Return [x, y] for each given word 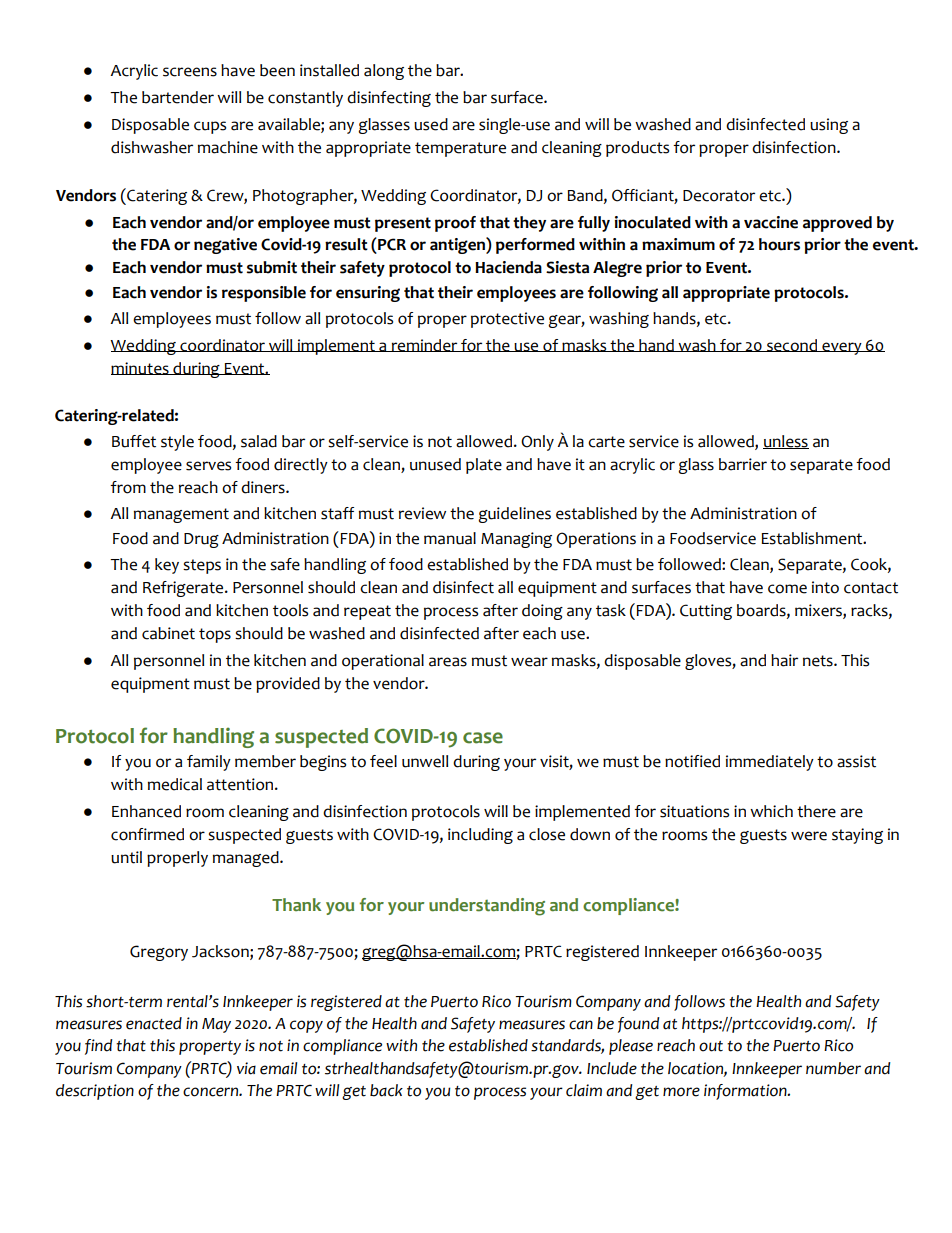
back [386, 1090]
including [480, 836]
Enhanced [146, 811]
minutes [141, 368]
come [787, 589]
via [246, 1068]
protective [507, 320]
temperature [460, 149]
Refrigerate [184, 589]
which [771, 811]
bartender [178, 97]
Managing [516, 540]
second [792, 345]
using [829, 126]
